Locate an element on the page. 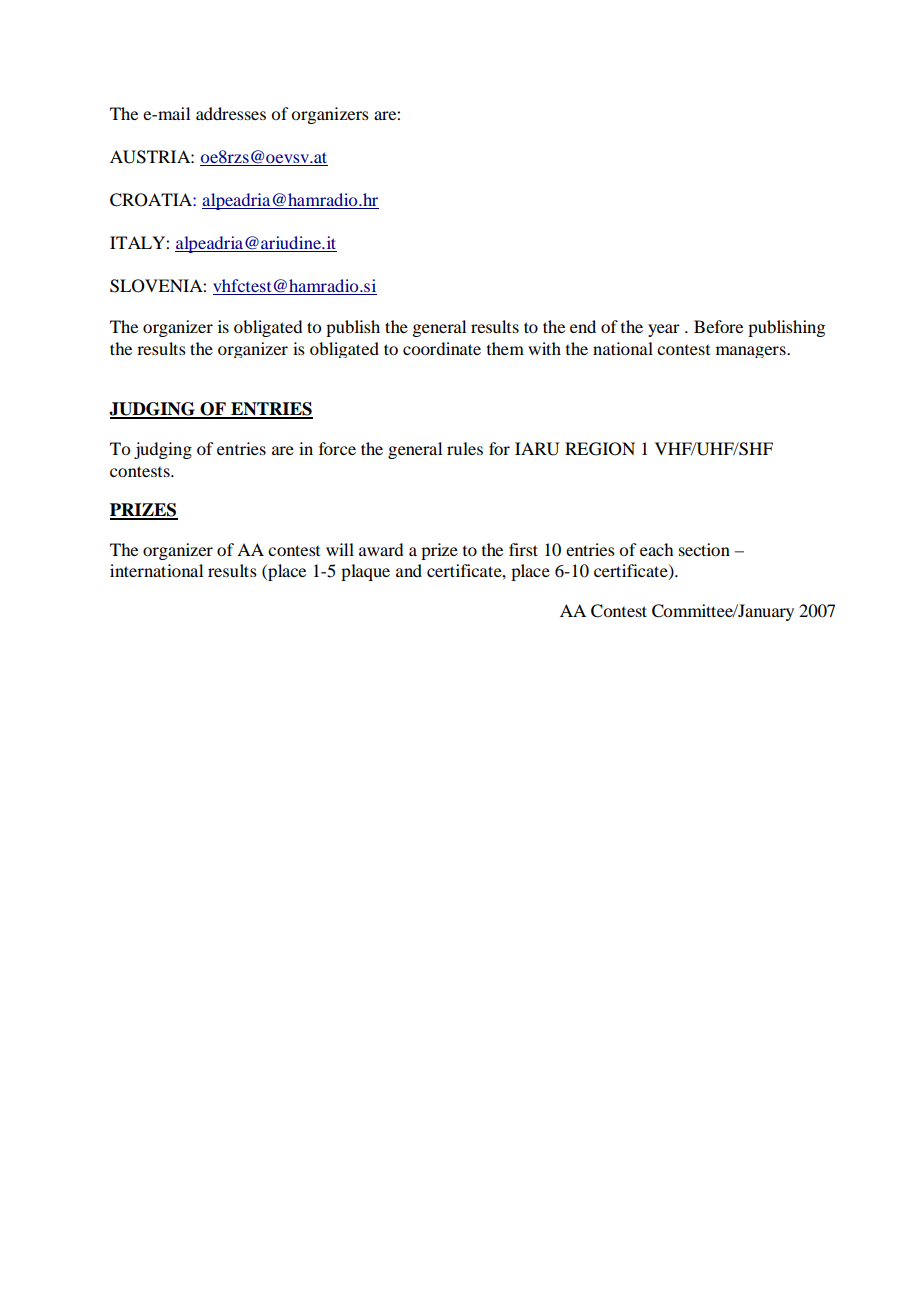 The image size is (924, 1308). Before is located at coordinates (718, 326).
